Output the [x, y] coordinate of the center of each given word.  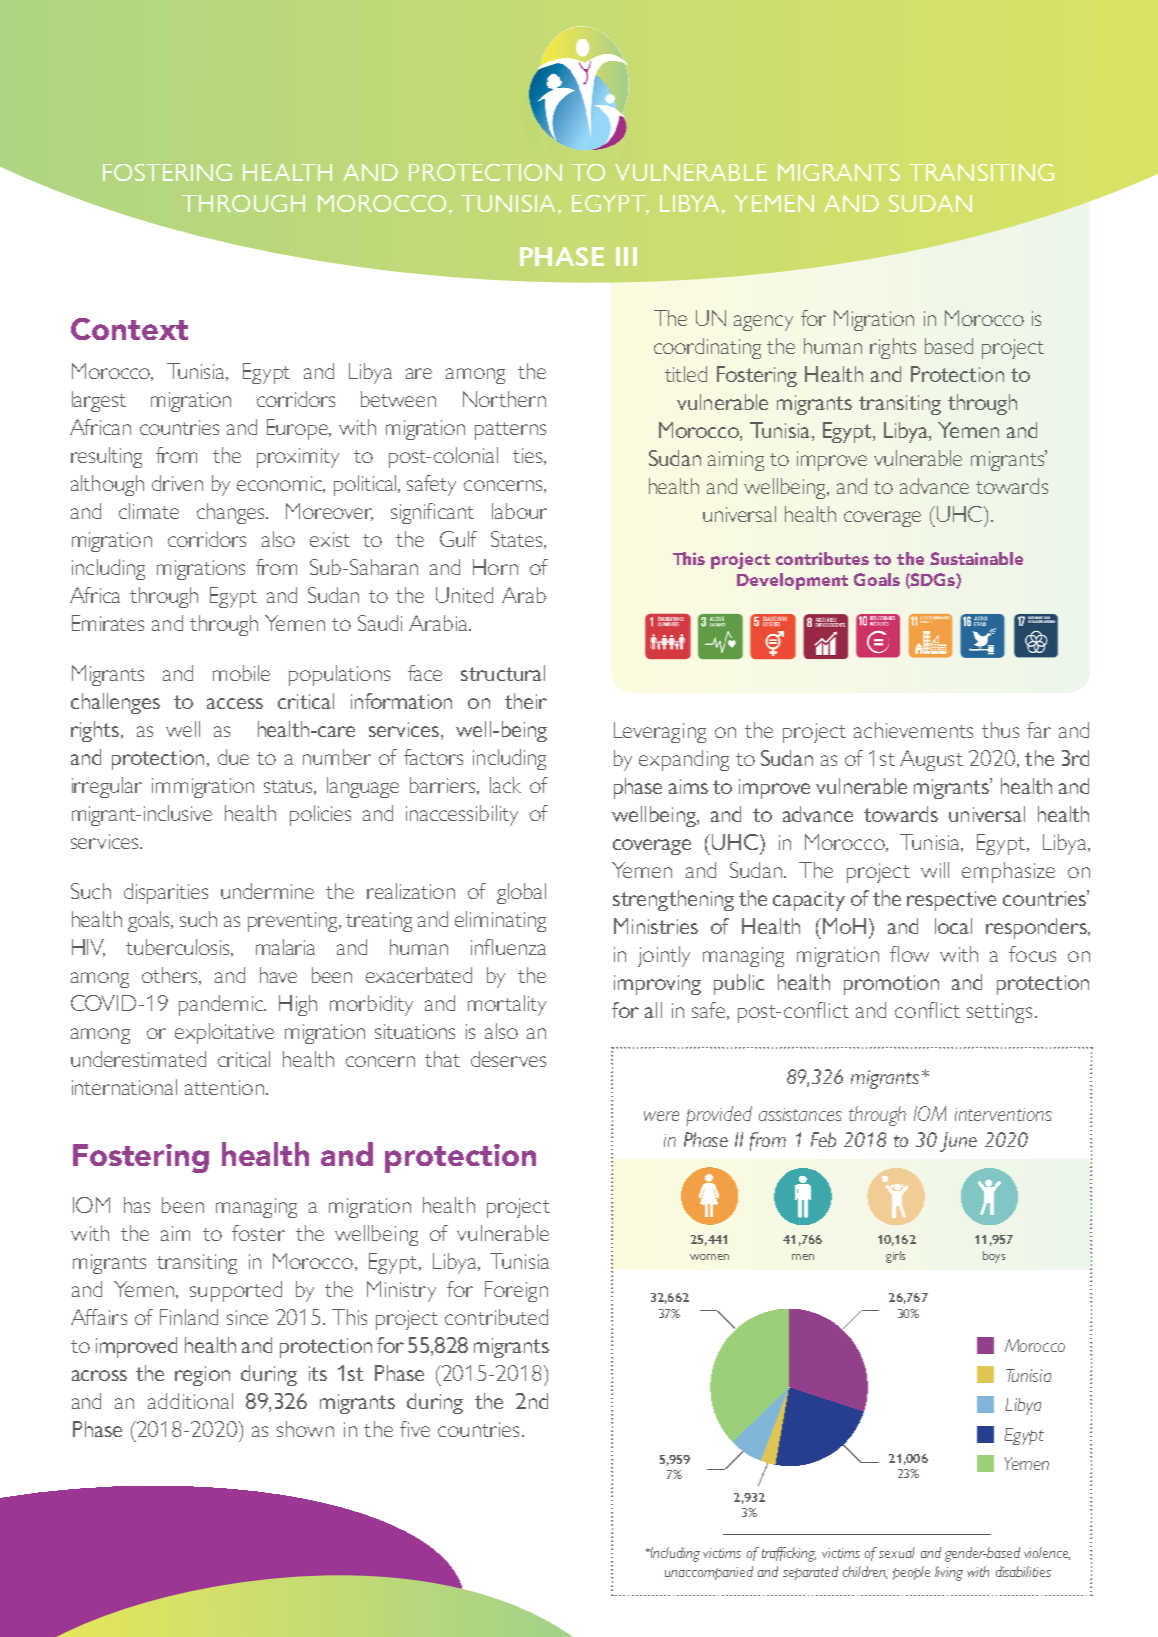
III [626, 256]
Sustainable [976, 558]
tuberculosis [179, 948]
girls [895, 1257]
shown [305, 1429]
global [521, 893]
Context [129, 329]
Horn [495, 567]
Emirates [108, 623]
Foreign [516, 1291]
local [953, 926]
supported [236, 1291]
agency [763, 323]
